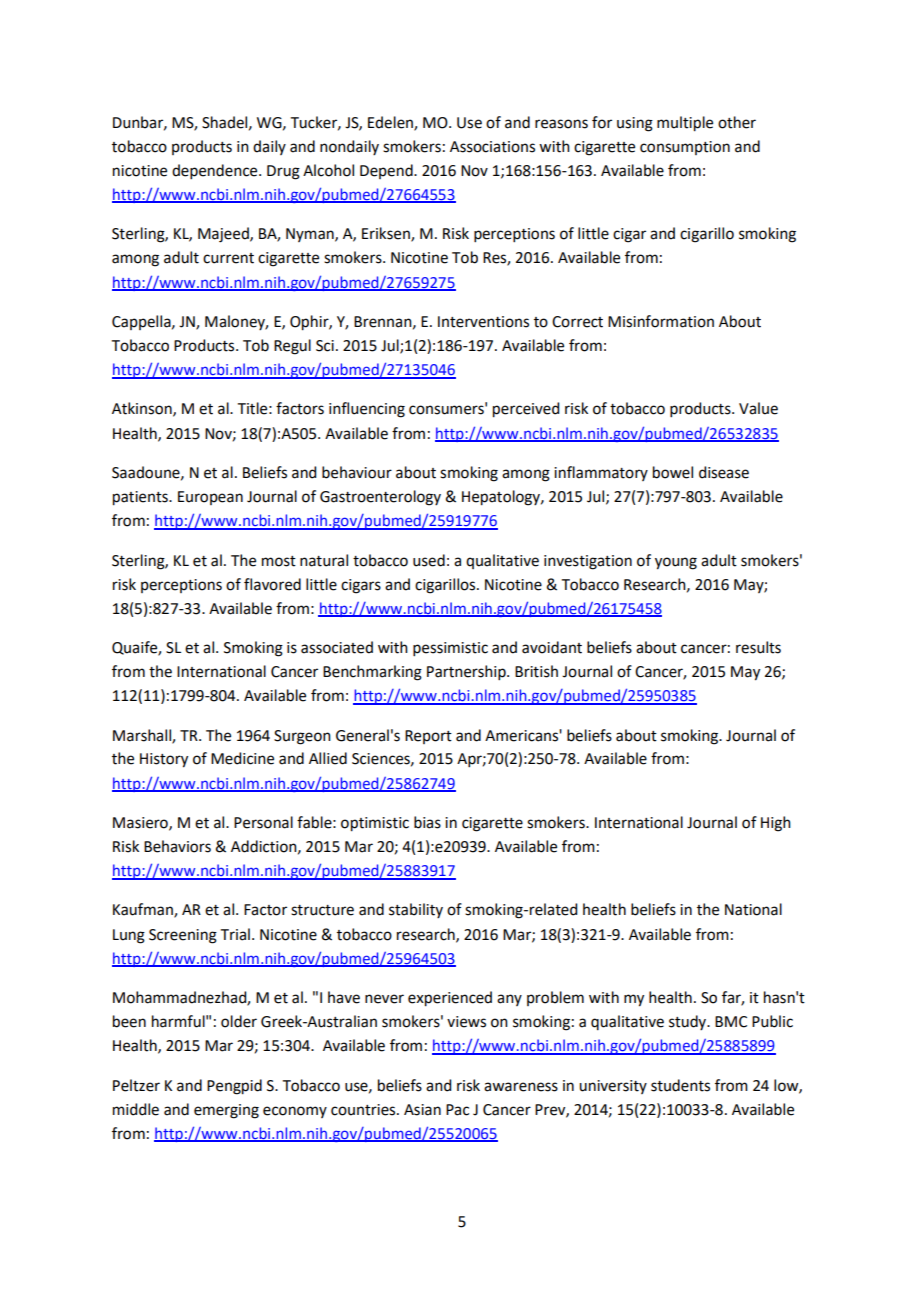 Image resolution: width=924 pixels, height=1308 pixels. I want to click on Drug, so click(283, 172).
